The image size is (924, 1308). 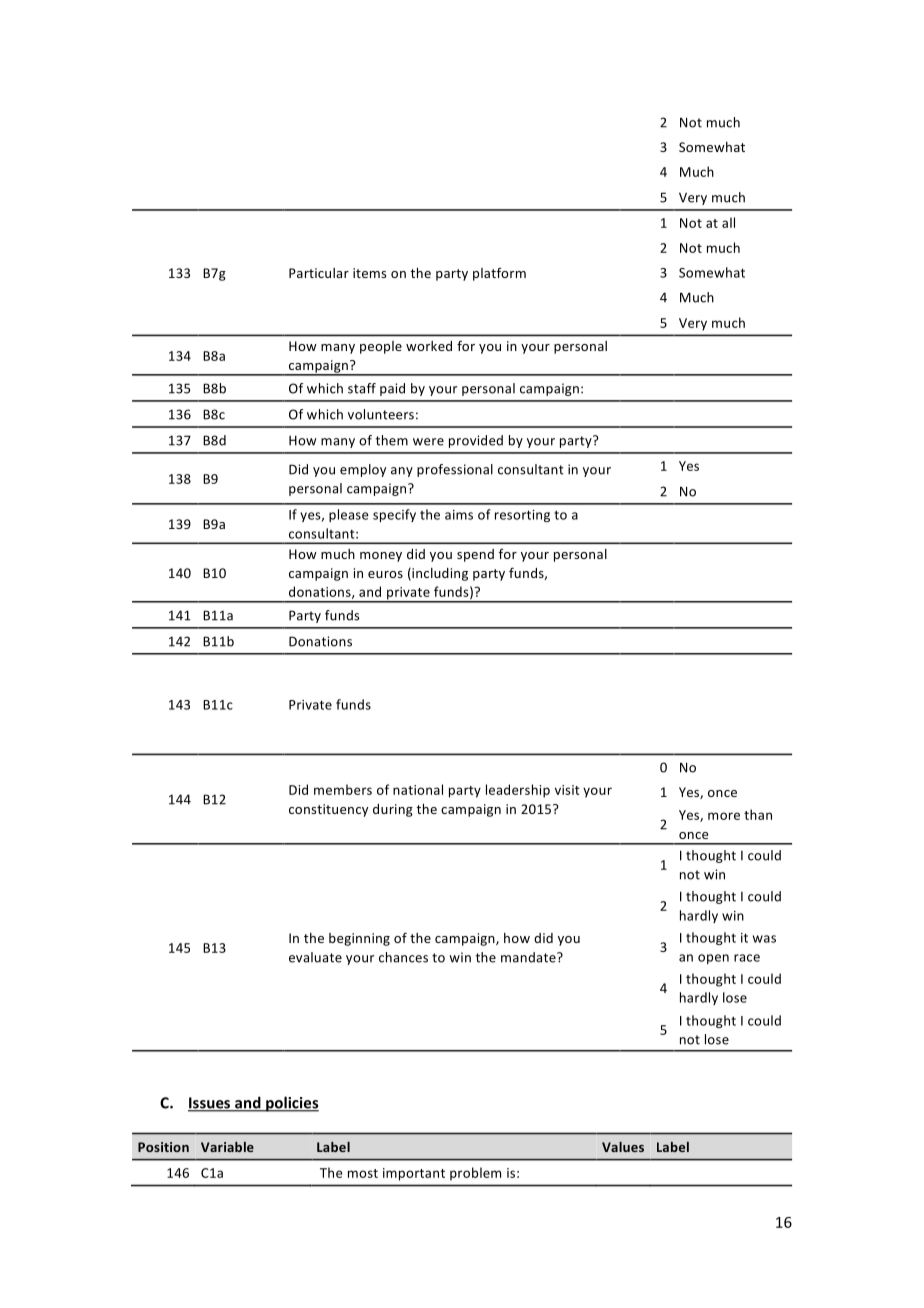 What do you see at coordinates (724, 816) in the screenshot?
I see `more` at bounding box center [724, 816].
